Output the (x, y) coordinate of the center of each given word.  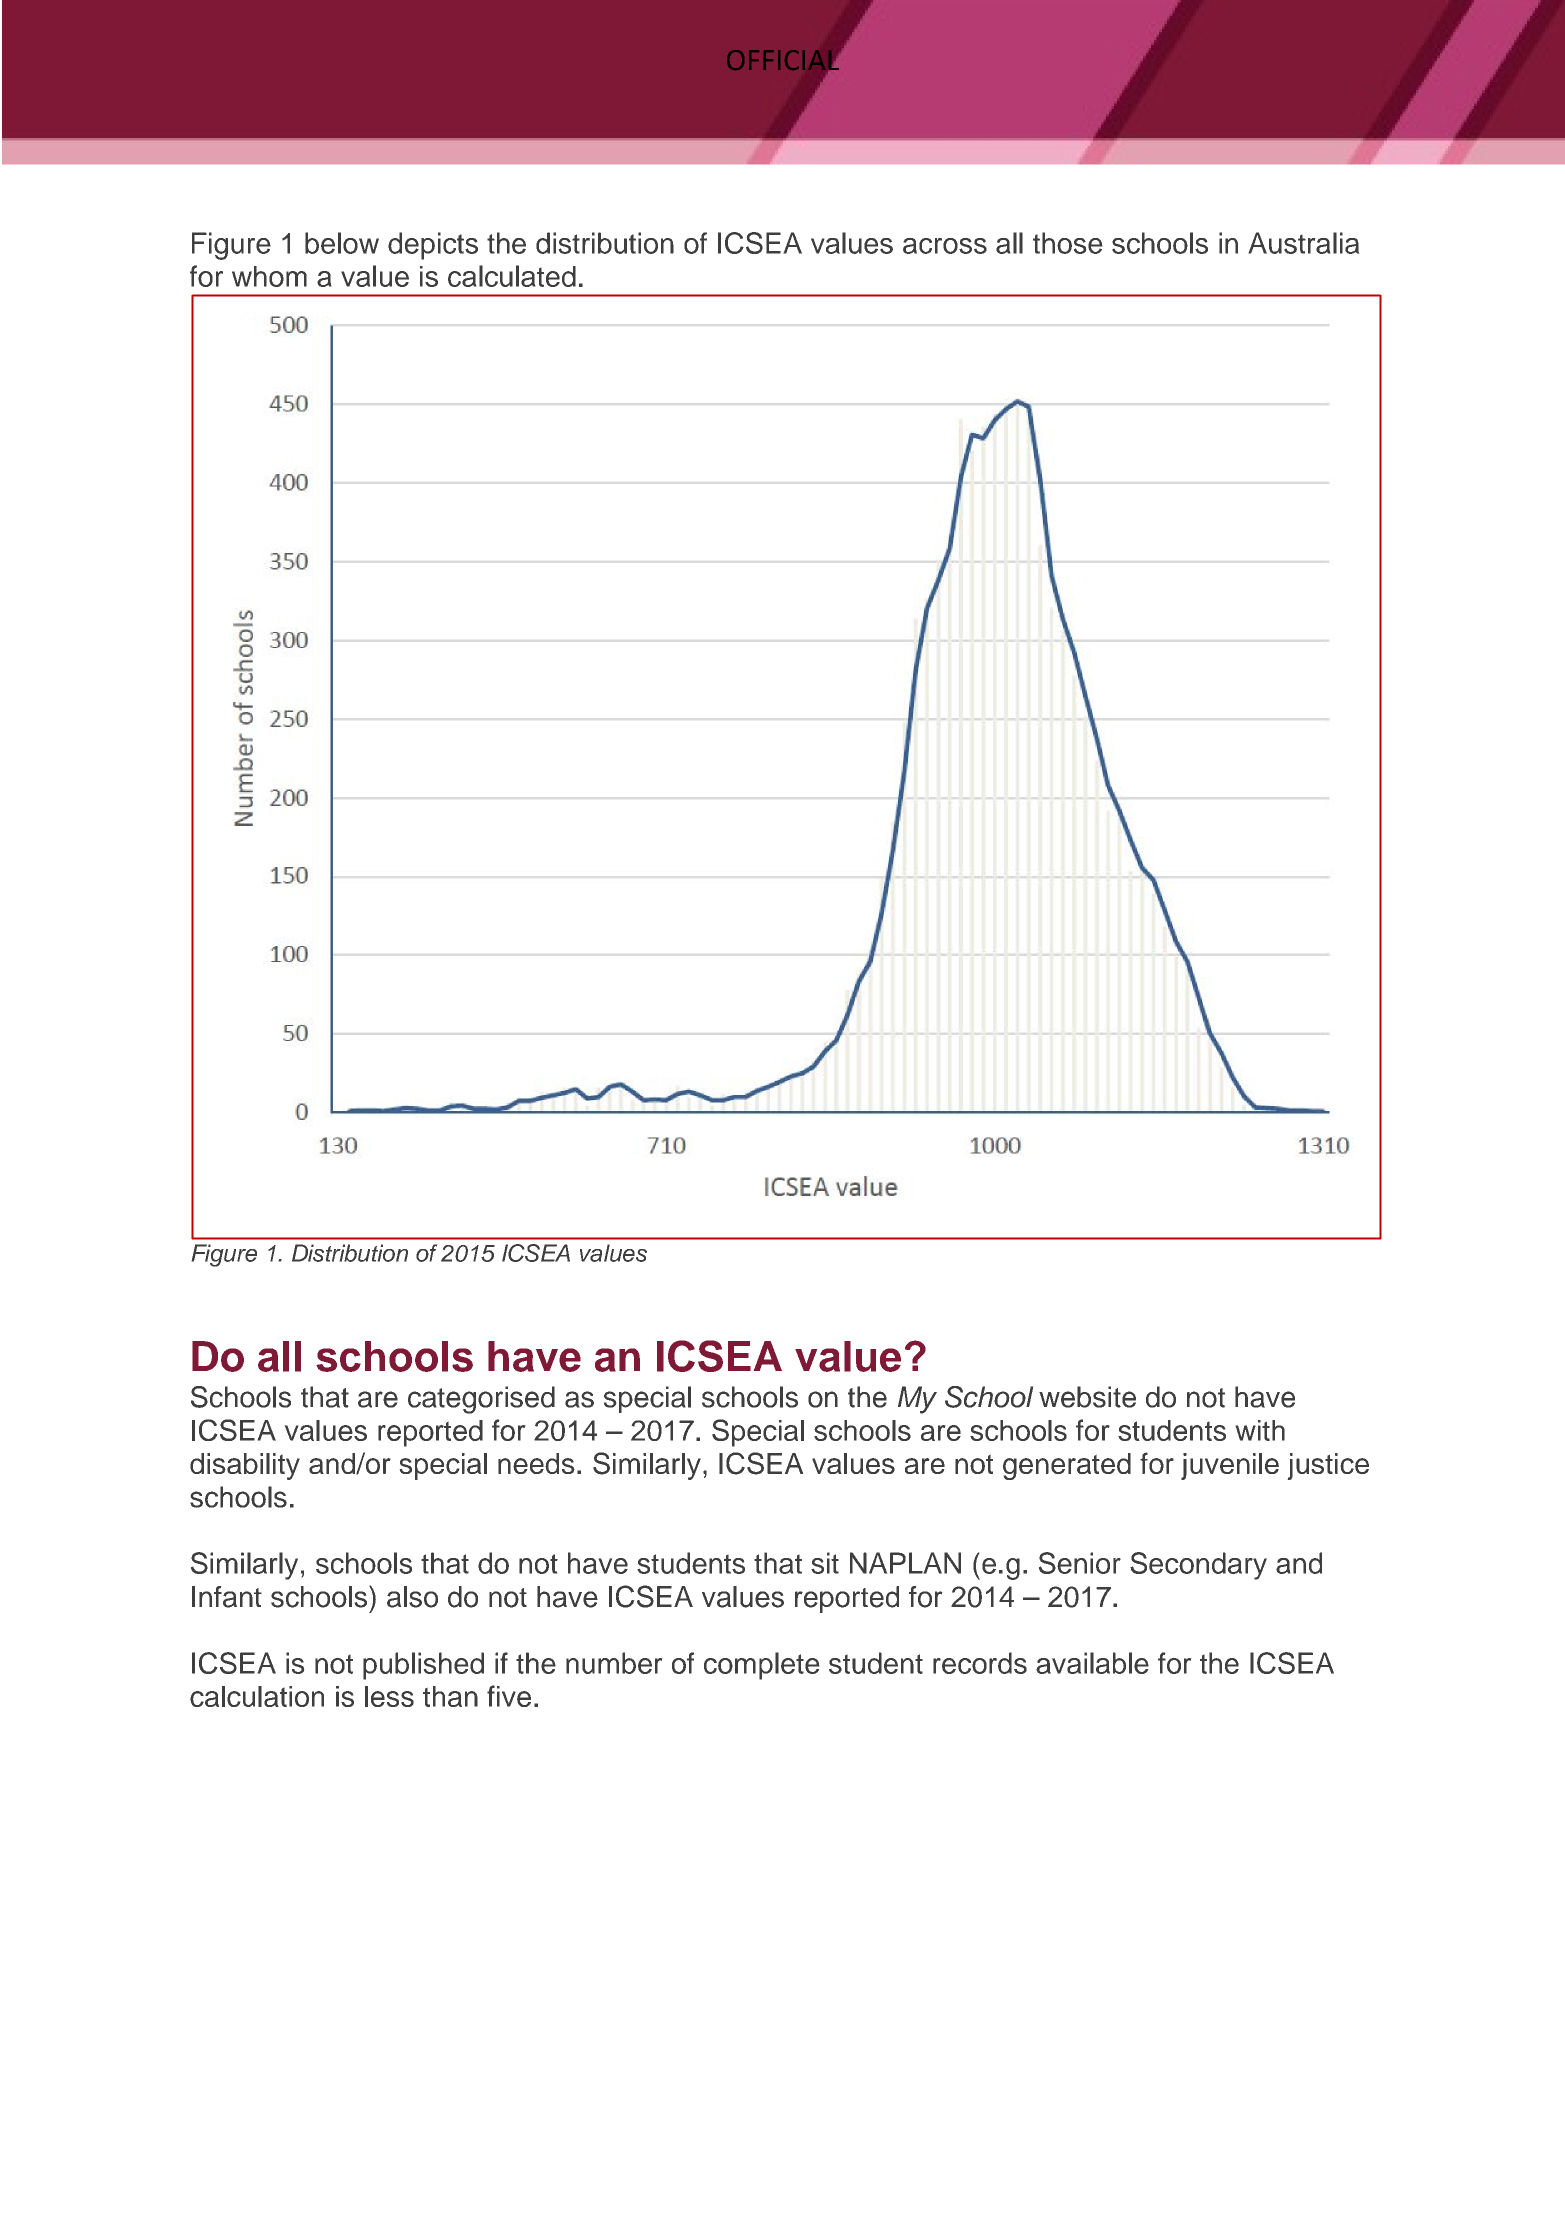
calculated (512, 276)
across (945, 246)
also (412, 1597)
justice (1328, 1466)
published (423, 1666)
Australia (1304, 243)
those (1067, 243)
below (342, 243)
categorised (481, 1400)
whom (269, 276)
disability (245, 1466)
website (1087, 1397)
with (1260, 1430)
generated (1067, 1466)
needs (536, 1463)
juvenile (1230, 1466)
